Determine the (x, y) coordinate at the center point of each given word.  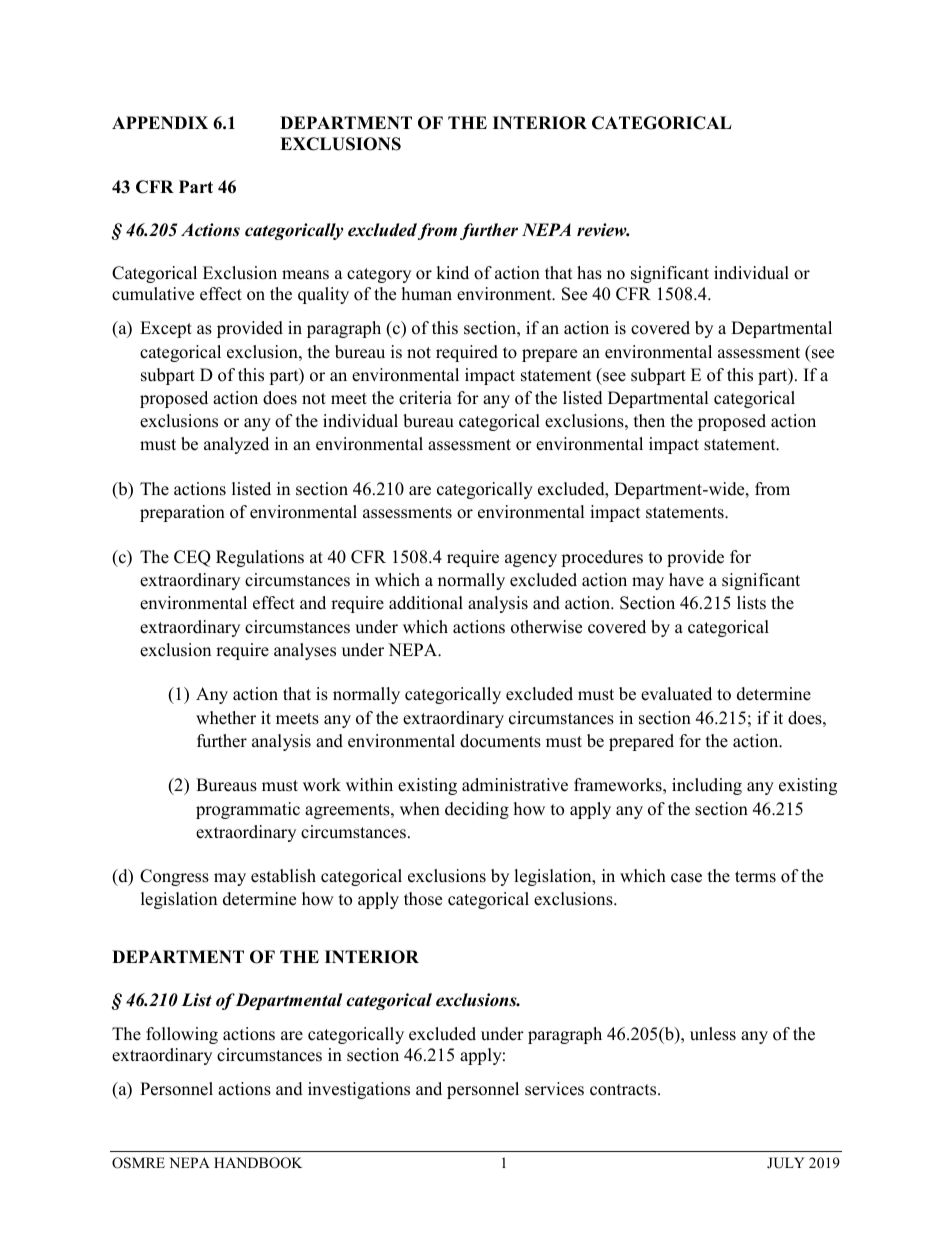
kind (452, 273)
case (686, 878)
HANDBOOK (258, 1163)
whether (226, 718)
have (686, 580)
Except (166, 329)
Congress (174, 877)
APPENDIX (160, 122)
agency (531, 560)
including (707, 786)
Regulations (260, 558)
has (589, 273)
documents (500, 741)
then (649, 421)
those (423, 899)
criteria (425, 398)
